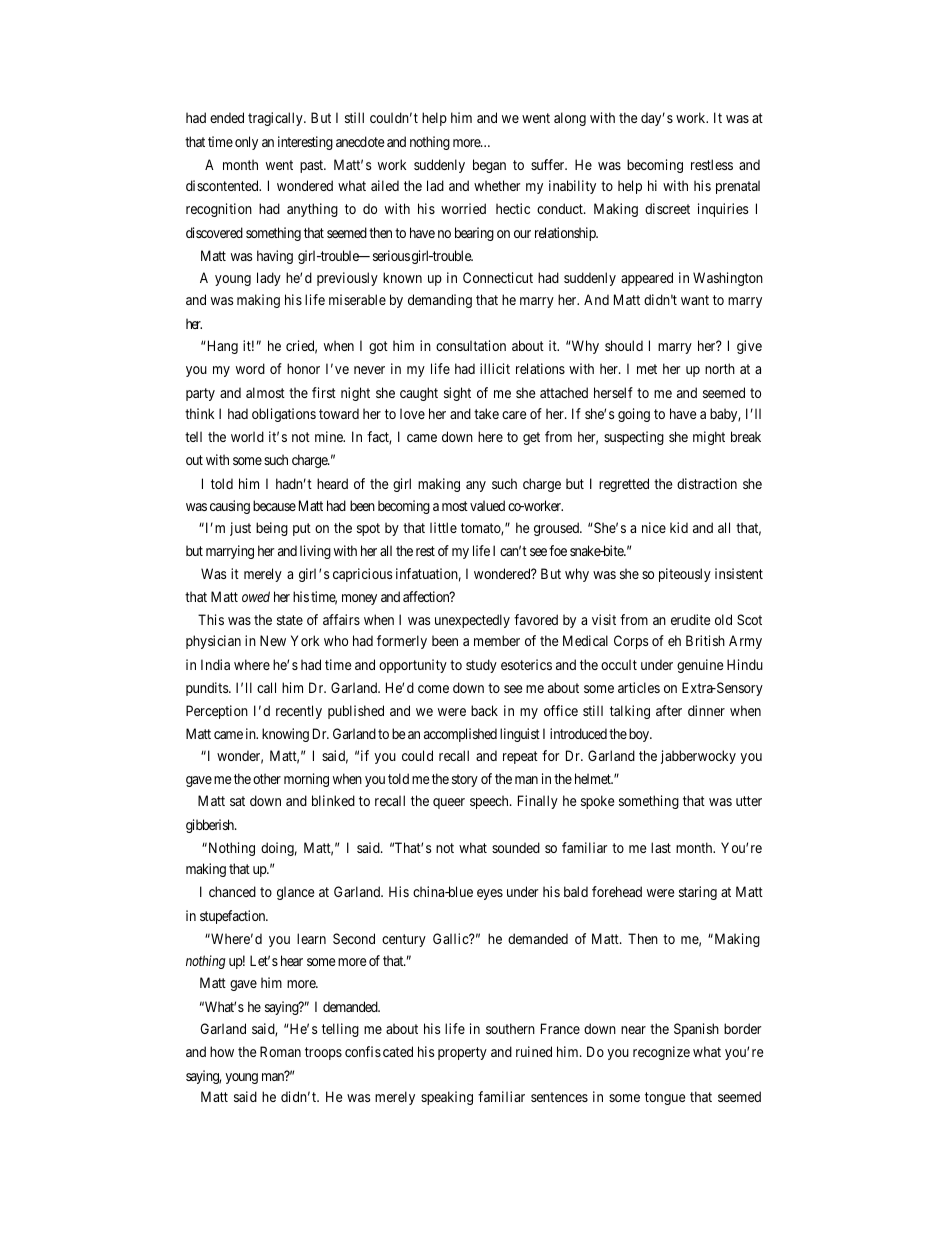 The width and height of the screenshot is (952, 1233). Describe the element at coordinates (222, 1051) in the screenshot. I see `how` at that location.
